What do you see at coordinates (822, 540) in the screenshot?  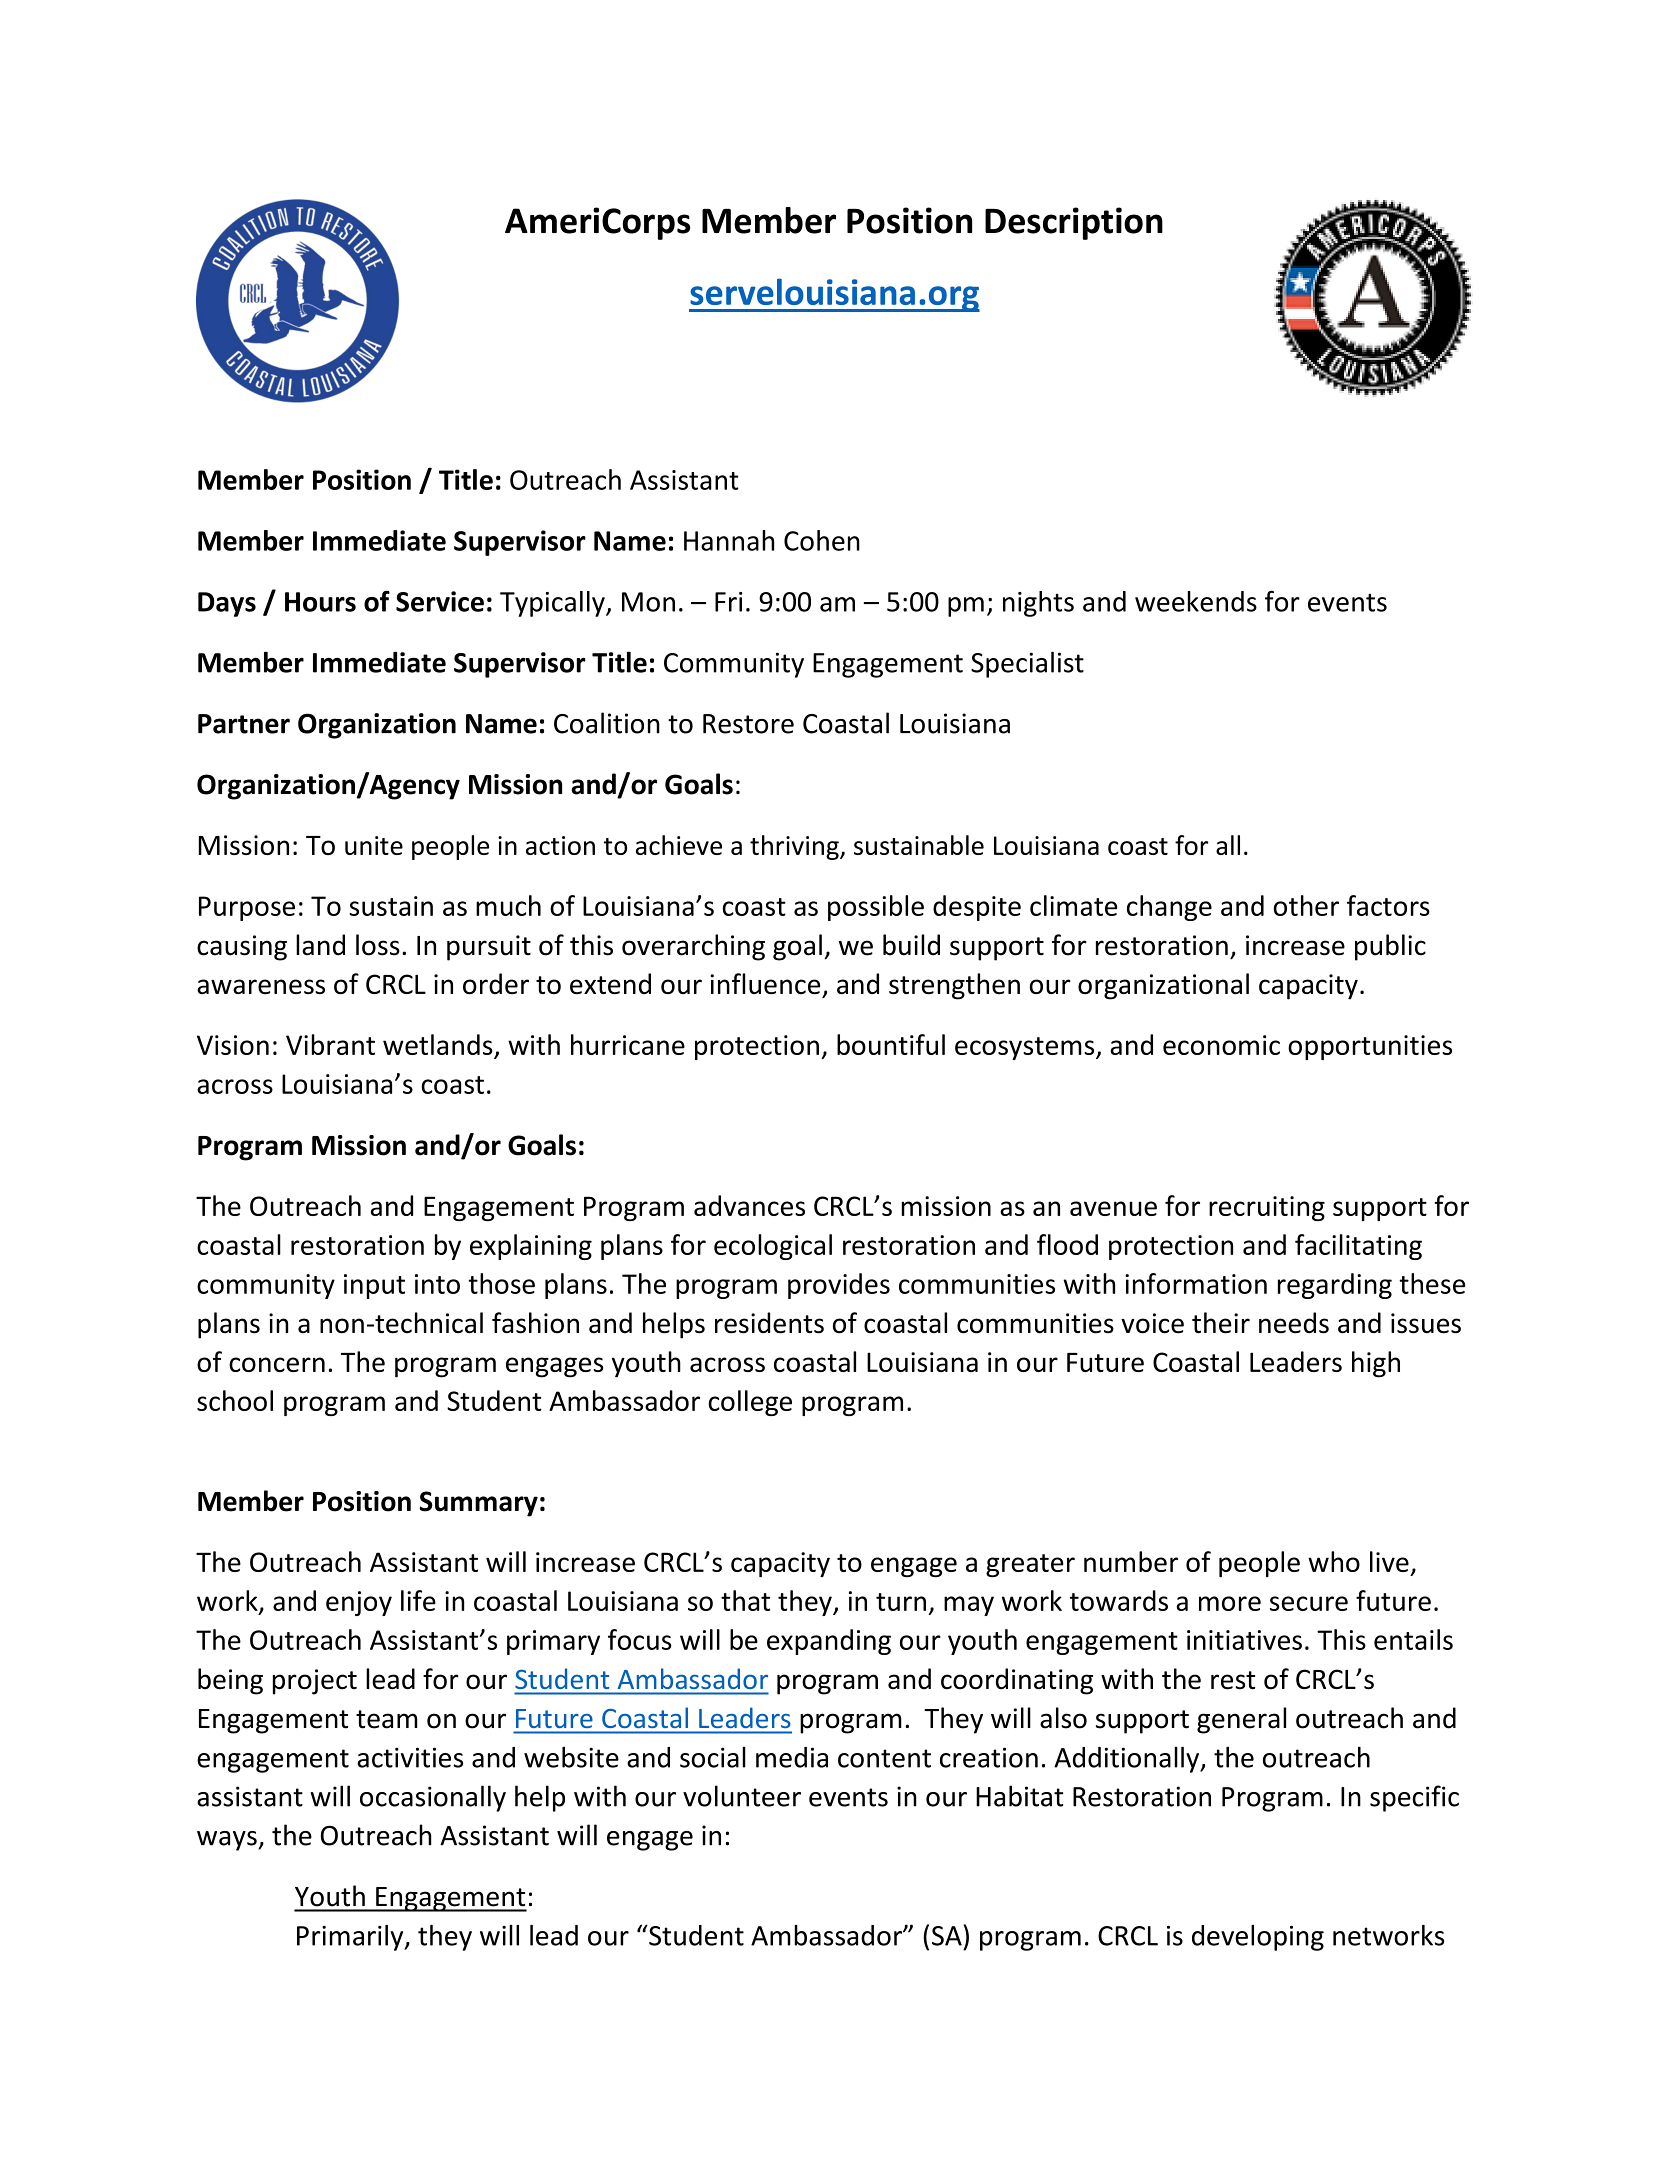 I see `Cohen` at bounding box center [822, 540].
